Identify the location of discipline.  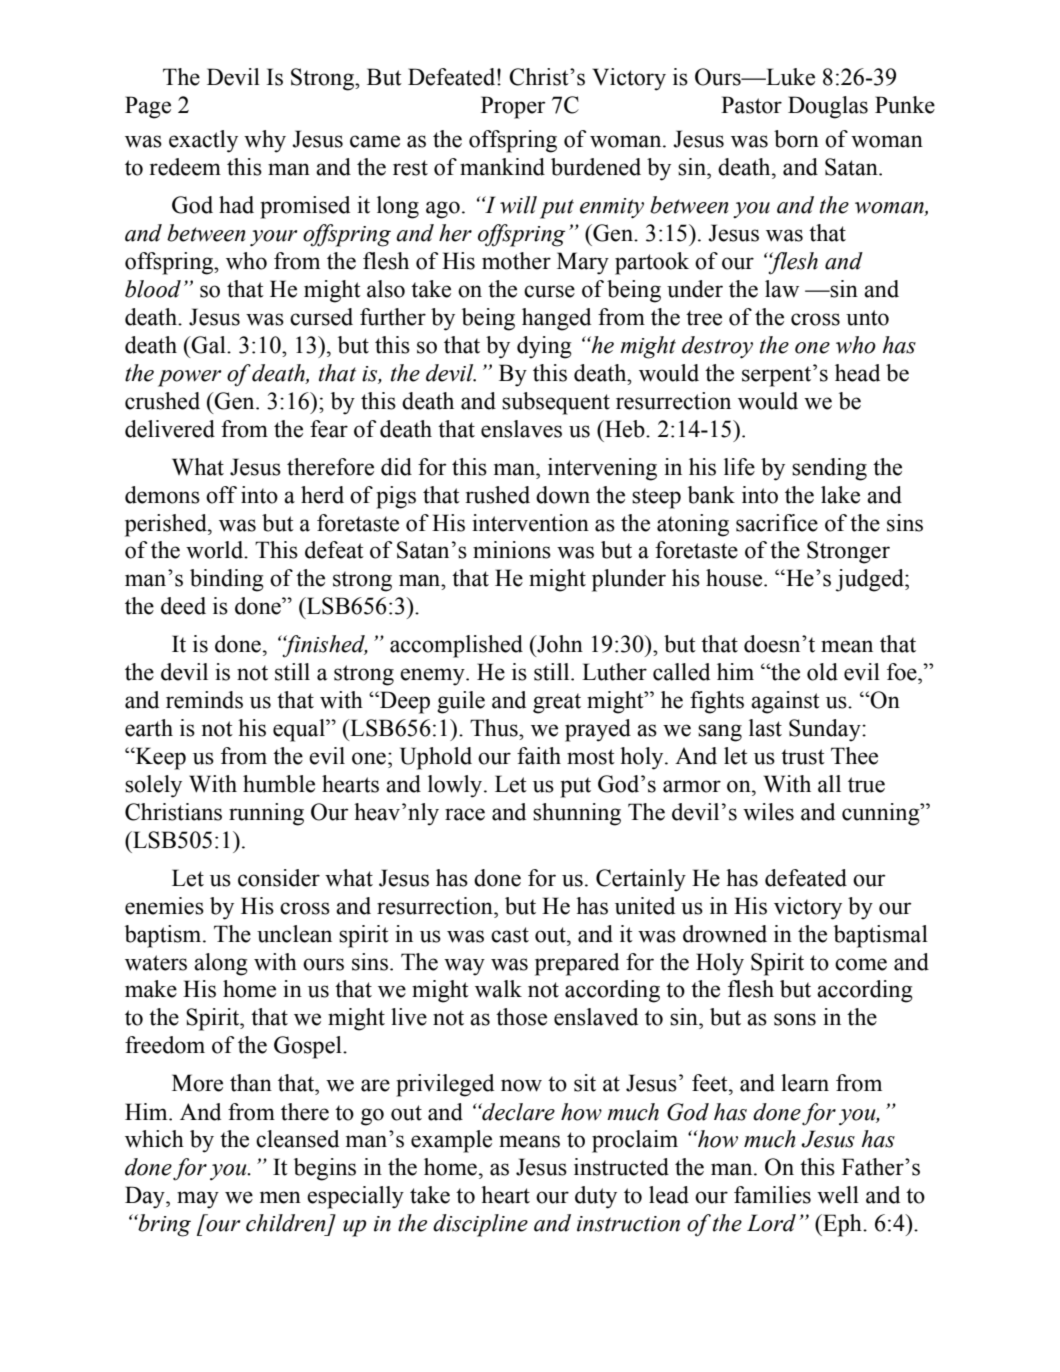
(480, 1225).
